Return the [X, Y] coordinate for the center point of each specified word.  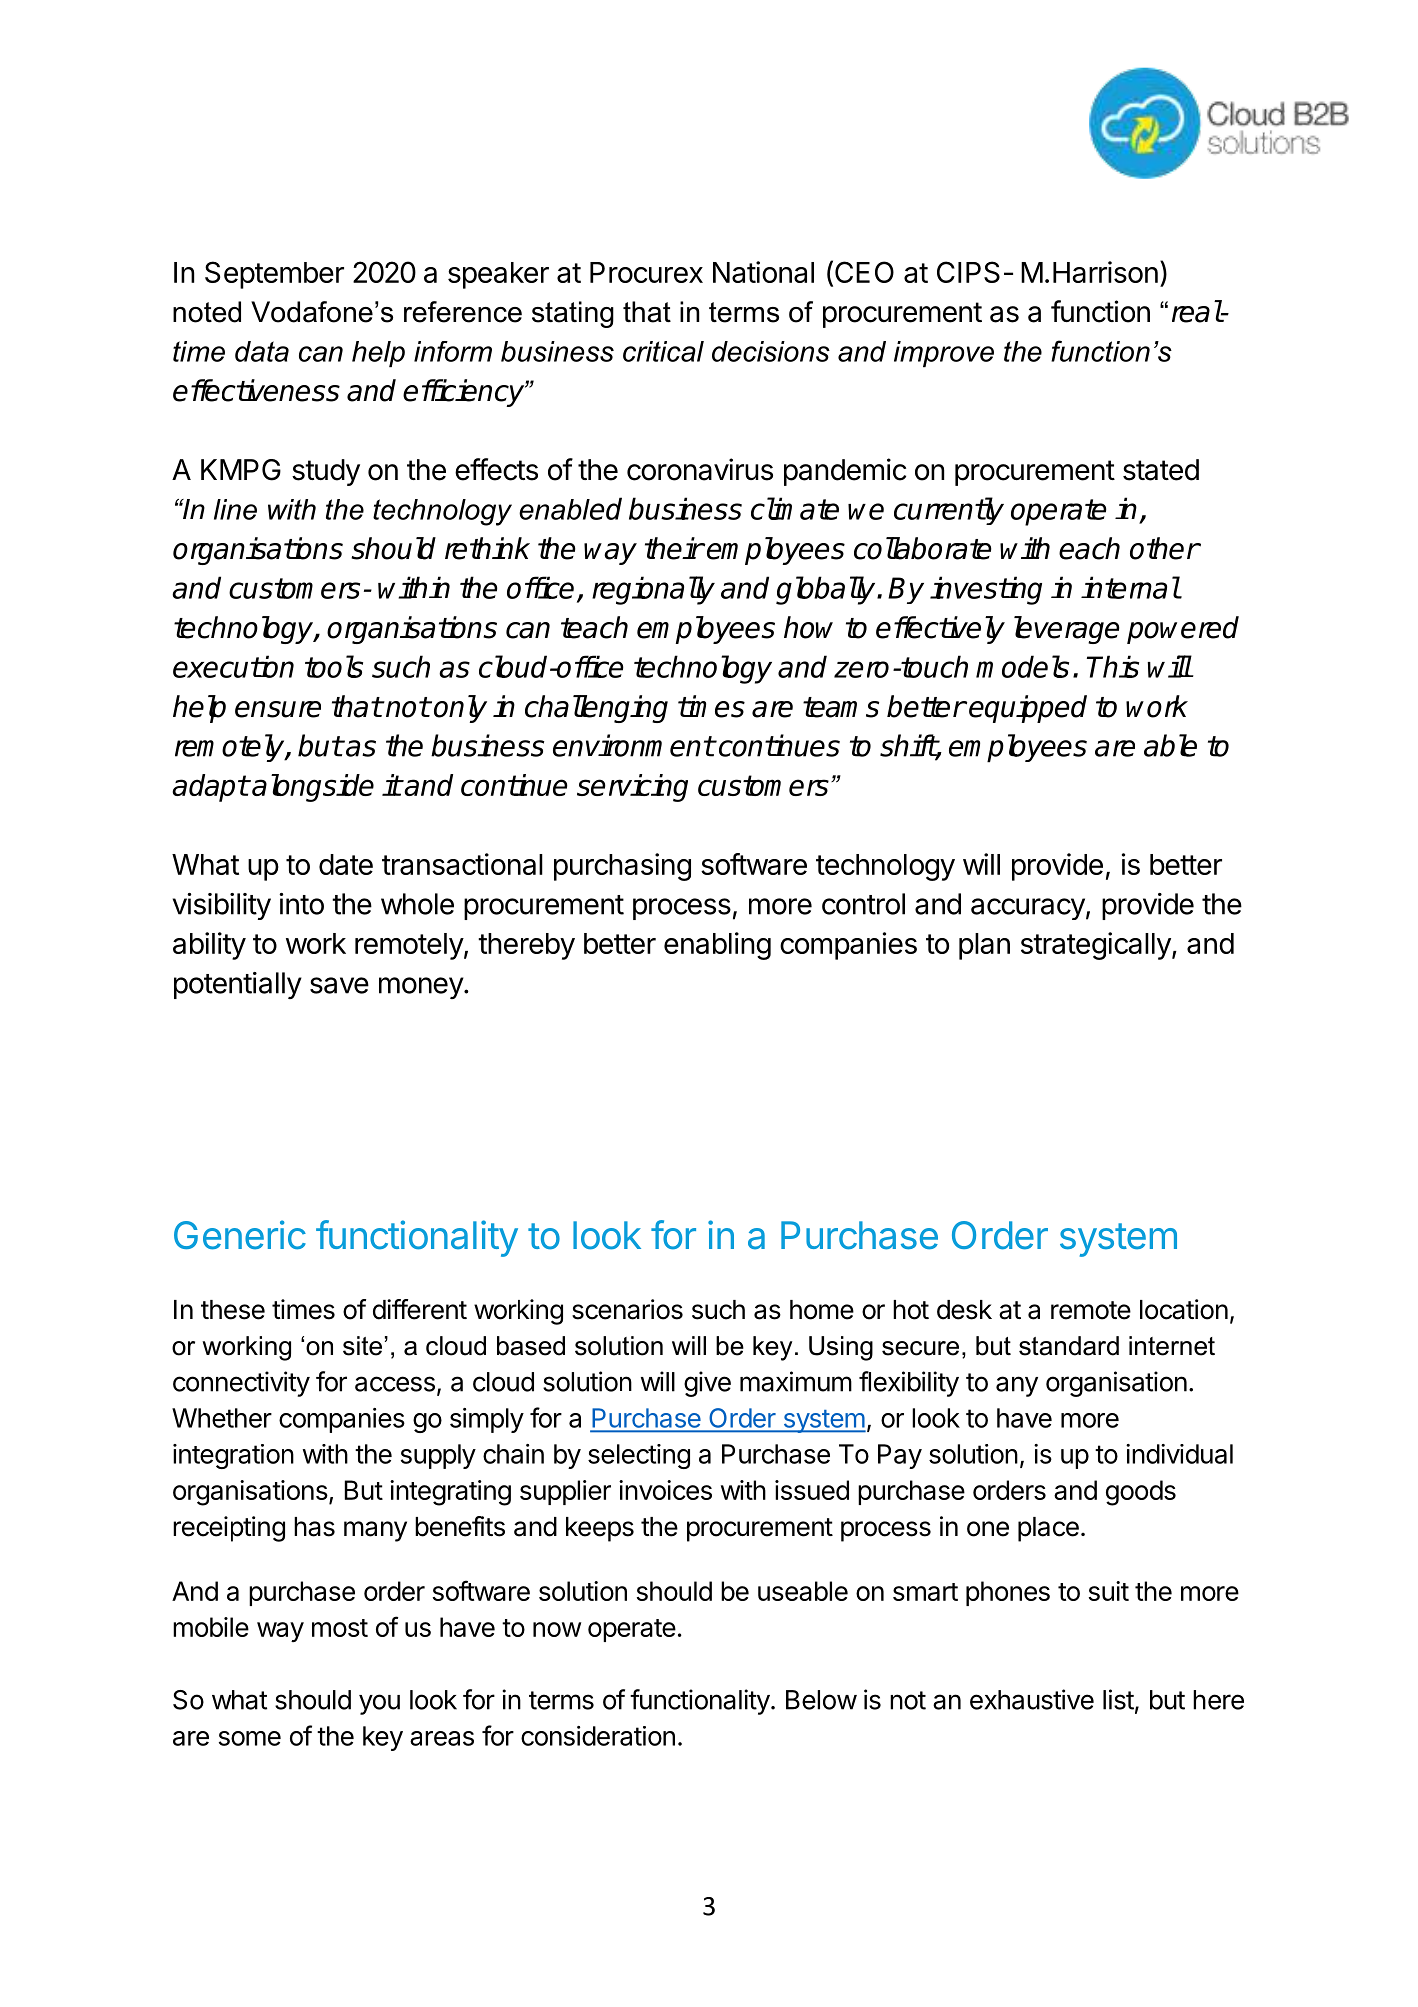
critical [663, 351]
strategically [1097, 946]
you [379, 1704]
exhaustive [1032, 1699]
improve [944, 354]
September [274, 275]
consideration [598, 1736]
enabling [717, 946]
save [339, 985]
